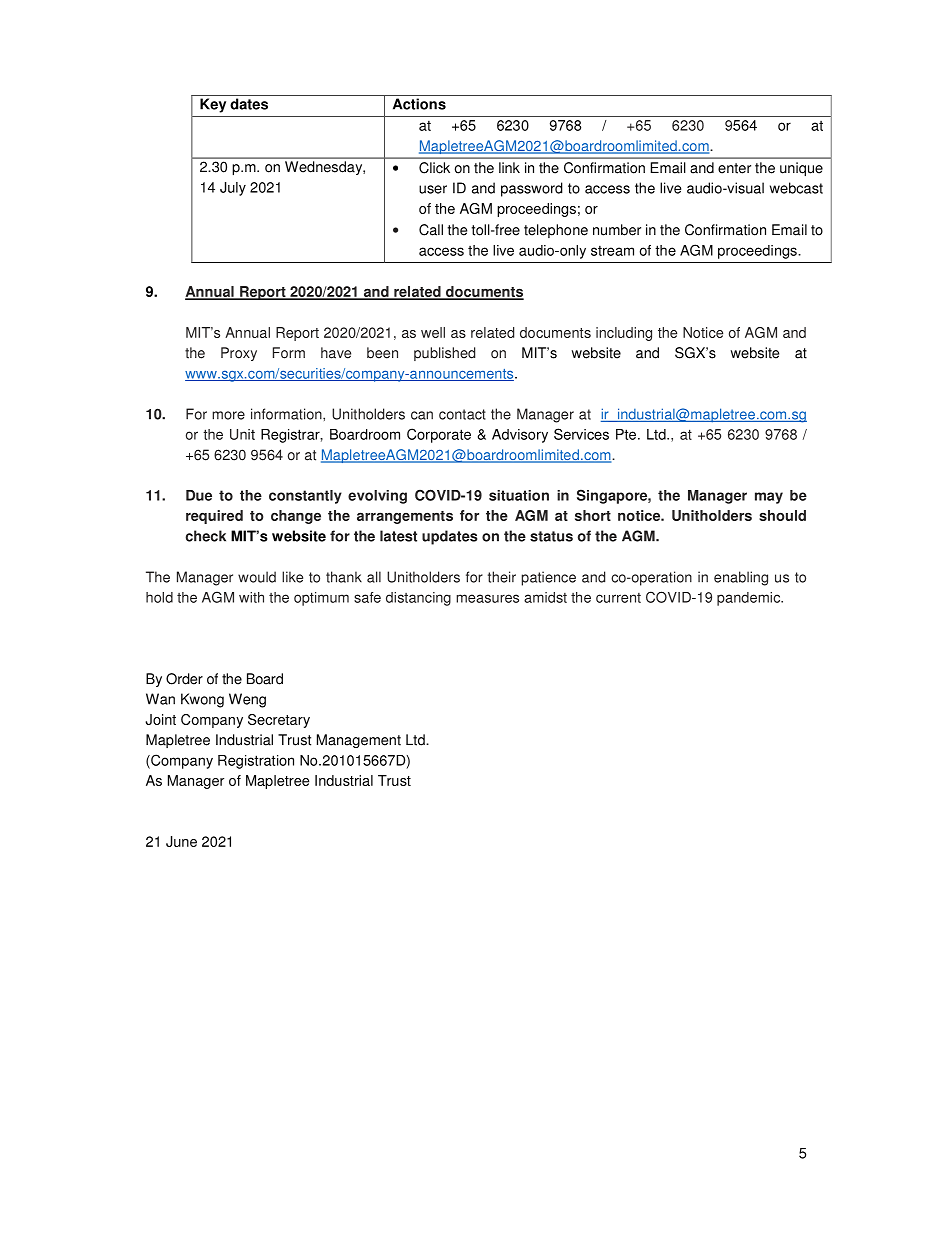  Describe the element at coordinates (750, 599) in the image. I see `pandemic` at that location.
